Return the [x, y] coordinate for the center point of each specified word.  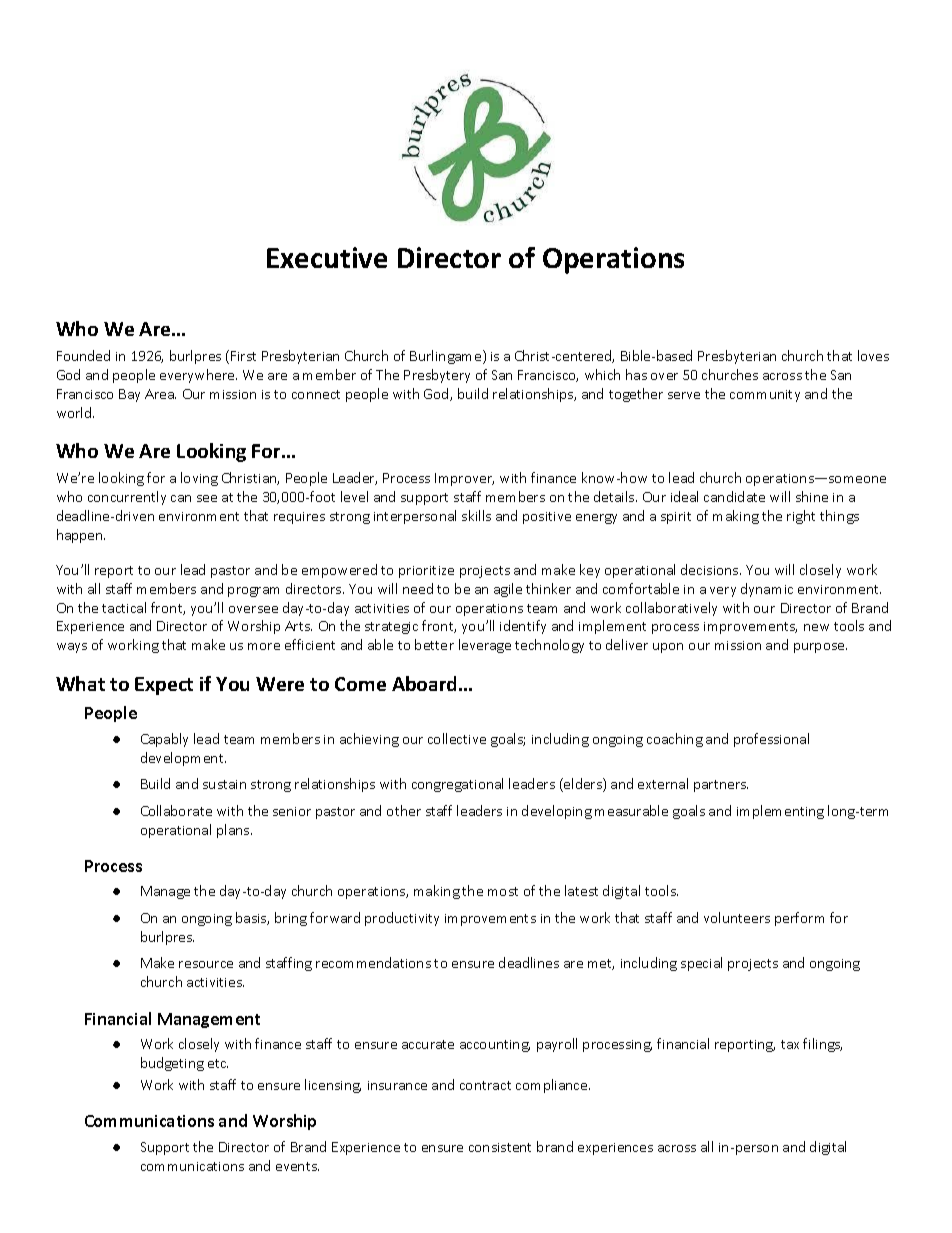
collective [457, 738]
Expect [164, 686]
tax [790, 1044]
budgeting [172, 1064]
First [243, 356]
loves [873, 355]
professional [771, 740]
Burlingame [447, 357]
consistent [500, 1147]
